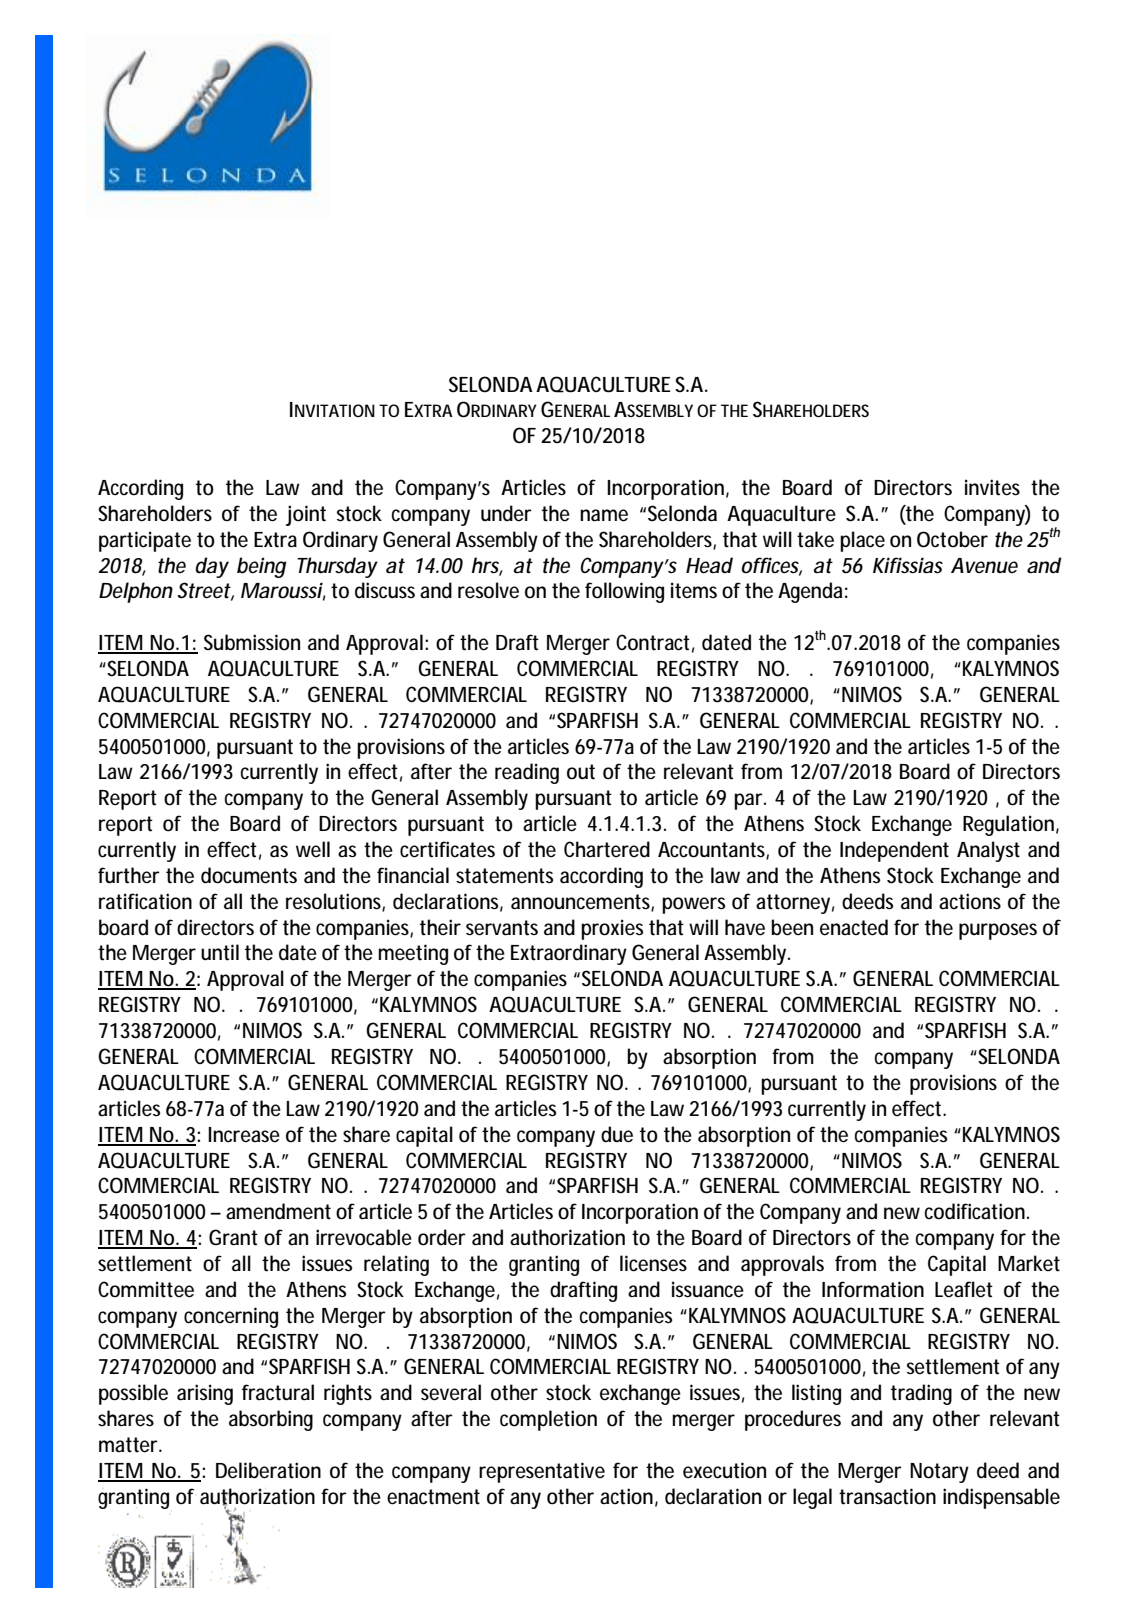  I want to click on Increase, so click(244, 1135).
